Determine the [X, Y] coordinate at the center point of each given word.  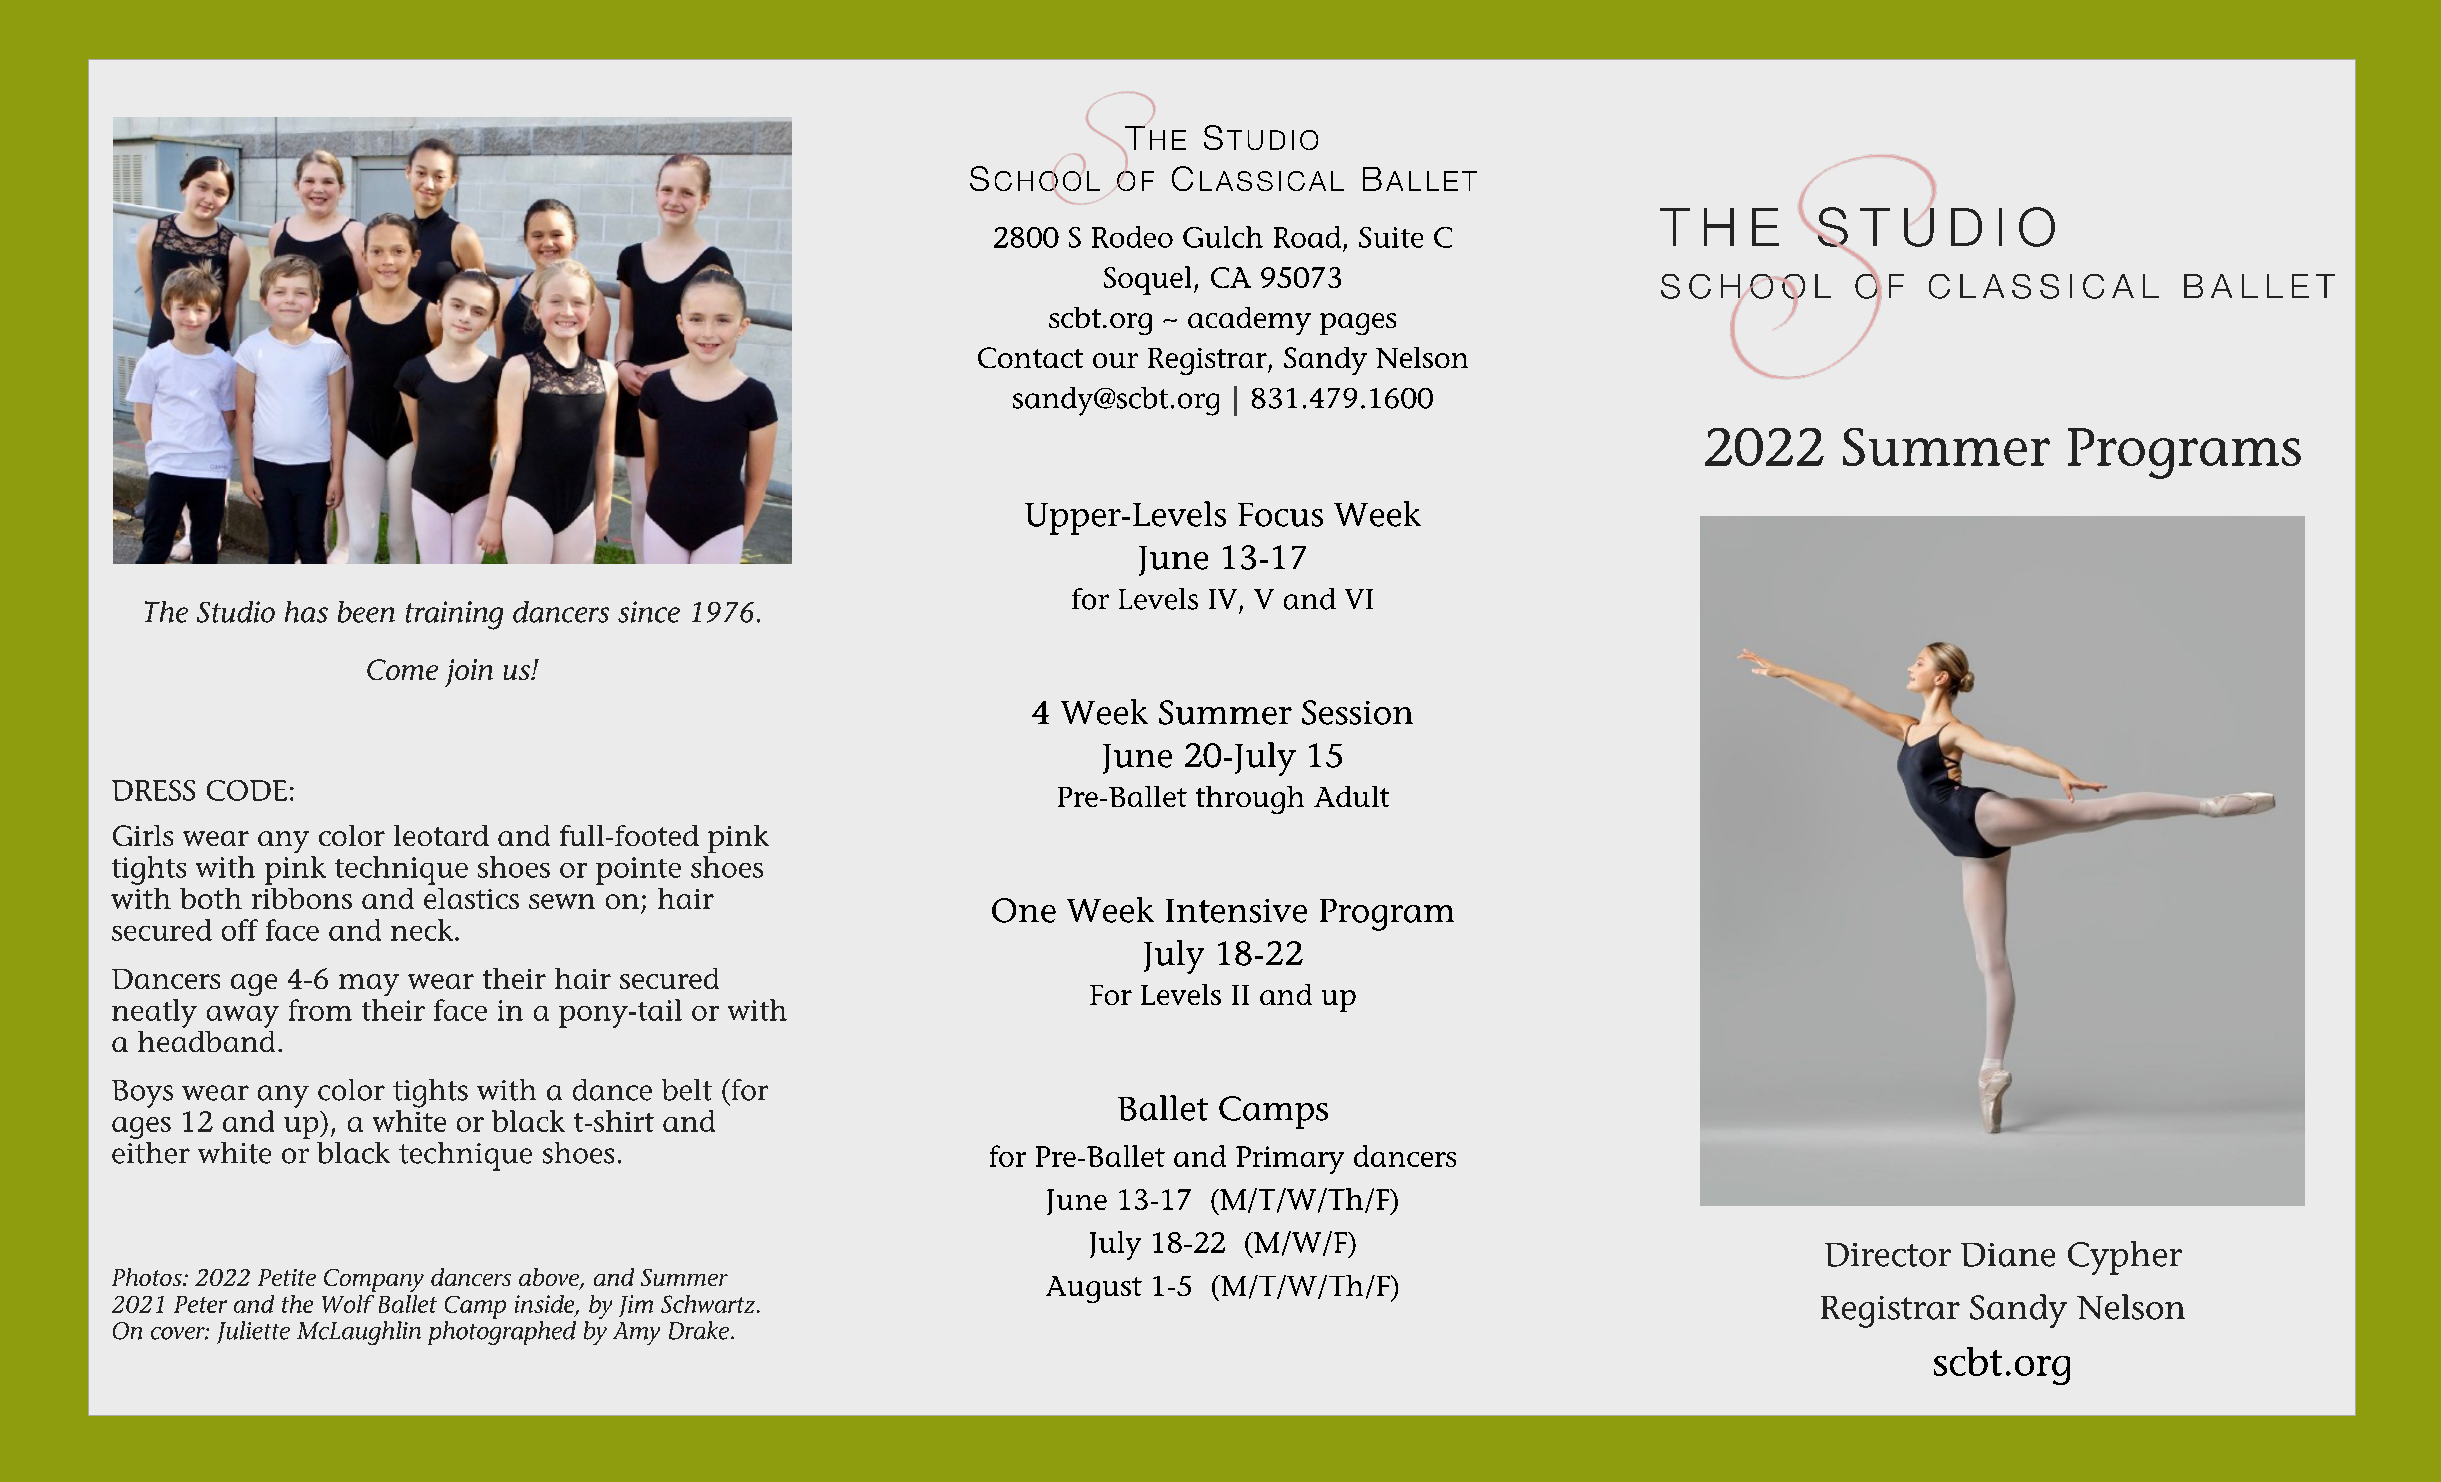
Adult [1351, 796]
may [369, 985]
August [1094, 1289]
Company [374, 1280]
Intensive [1236, 911]
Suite [1391, 237]
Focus [1280, 515]
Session [1357, 712]
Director [1888, 1255]
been [366, 612]
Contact [1030, 357]
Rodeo [1132, 237]
